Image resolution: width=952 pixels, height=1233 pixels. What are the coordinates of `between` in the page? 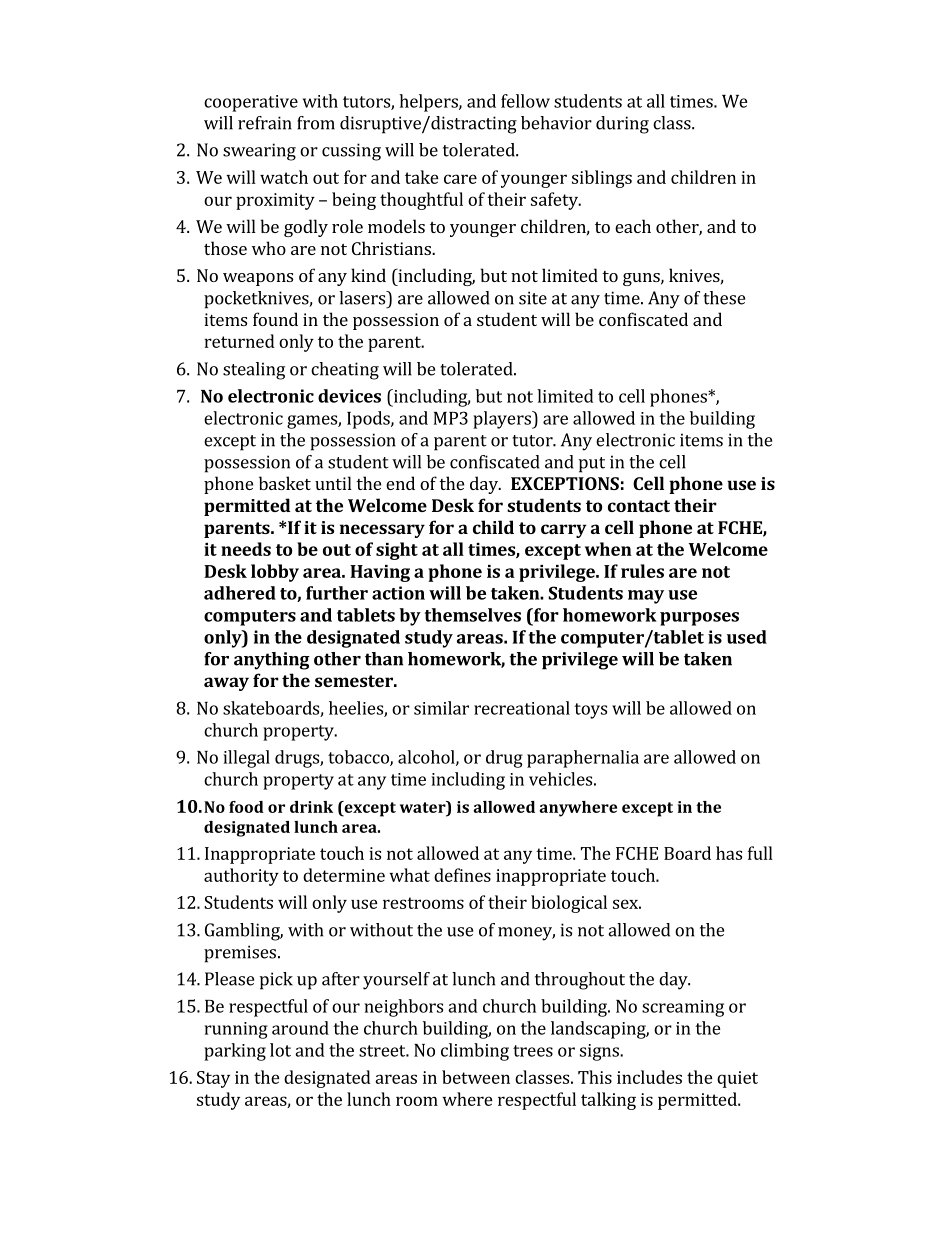 It's located at (476, 1077).
